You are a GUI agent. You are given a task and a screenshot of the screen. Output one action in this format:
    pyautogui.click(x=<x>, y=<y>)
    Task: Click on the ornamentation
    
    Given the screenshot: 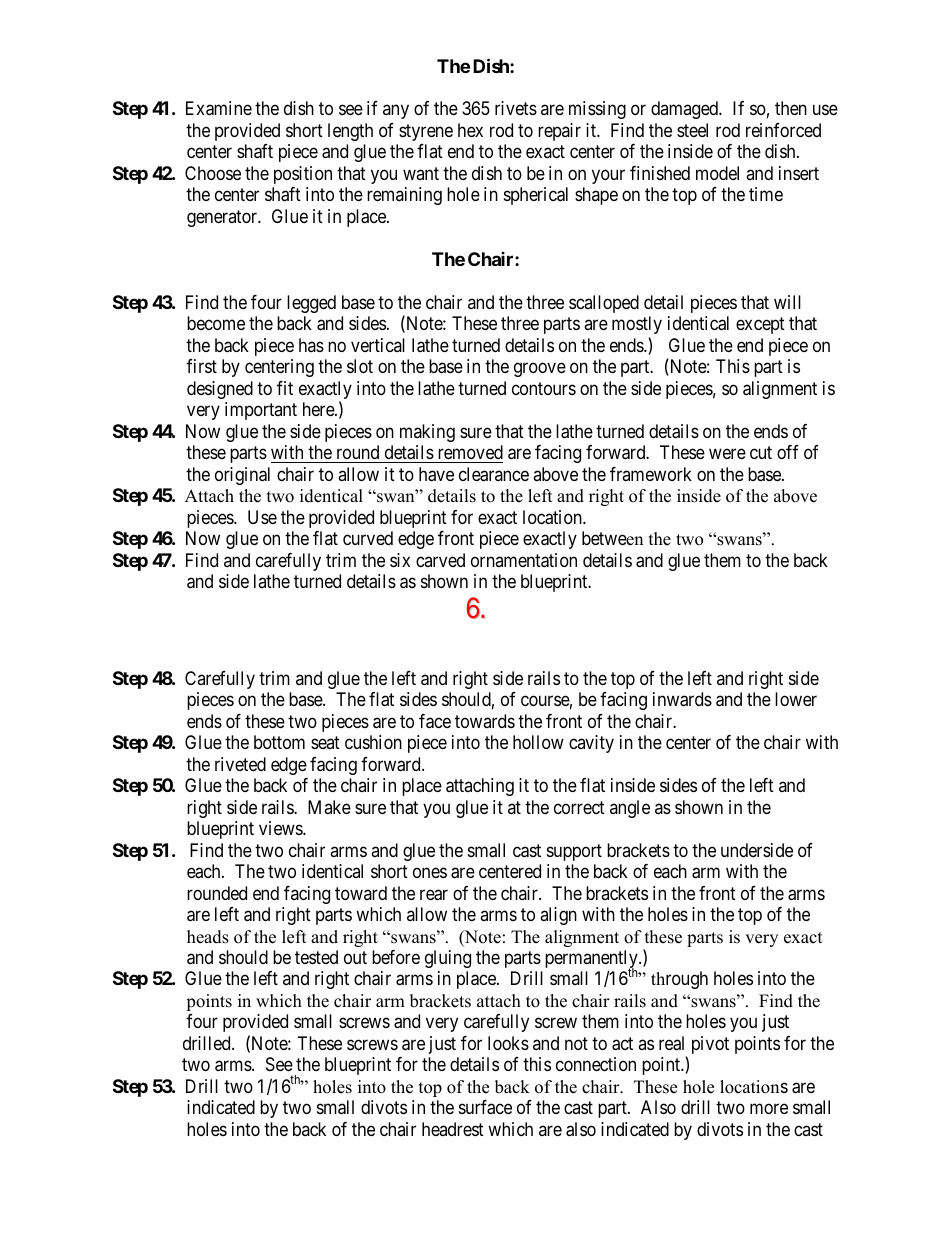 What is the action you would take?
    pyautogui.click(x=524, y=560)
